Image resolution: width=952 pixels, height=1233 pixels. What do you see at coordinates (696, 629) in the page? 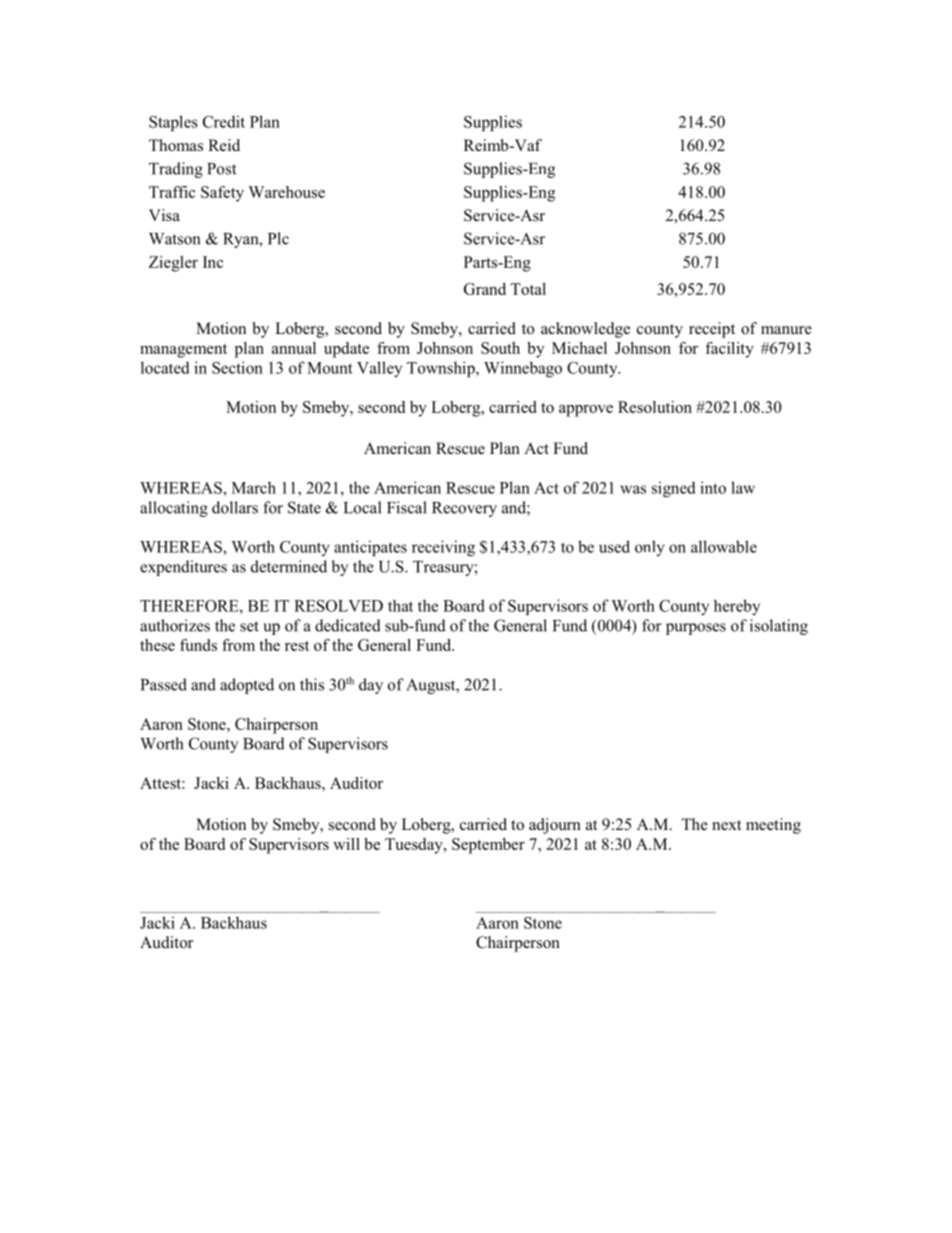
I see `purposes` at bounding box center [696, 629].
